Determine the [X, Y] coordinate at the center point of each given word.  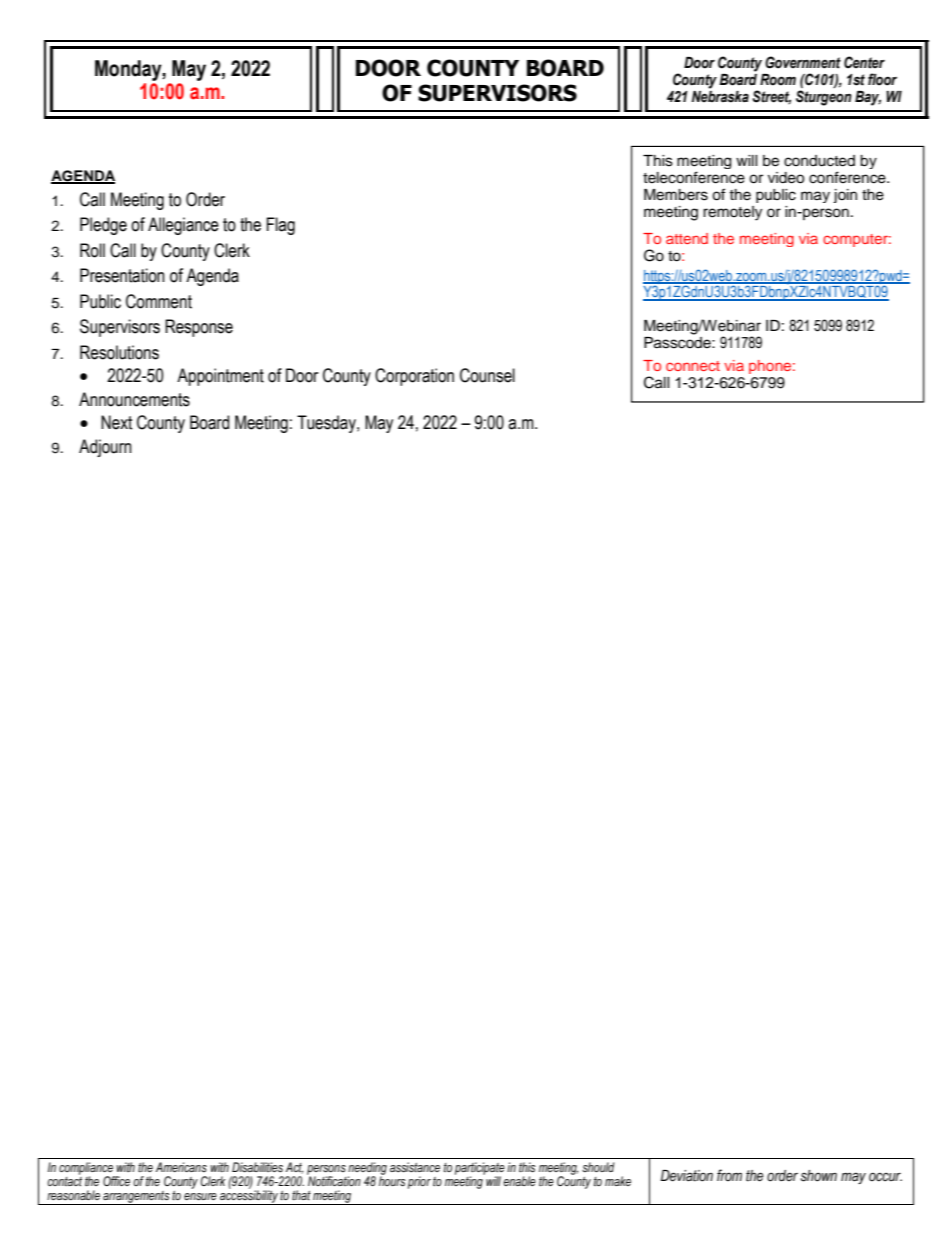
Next [117, 422]
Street [771, 97]
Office [116, 1181]
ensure [200, 1197]
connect [693, 366]
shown [819, 1176]
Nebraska [720, 97]
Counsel [487, 375]
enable [519, 1181]
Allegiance [183, 226]
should [598, 1167]
